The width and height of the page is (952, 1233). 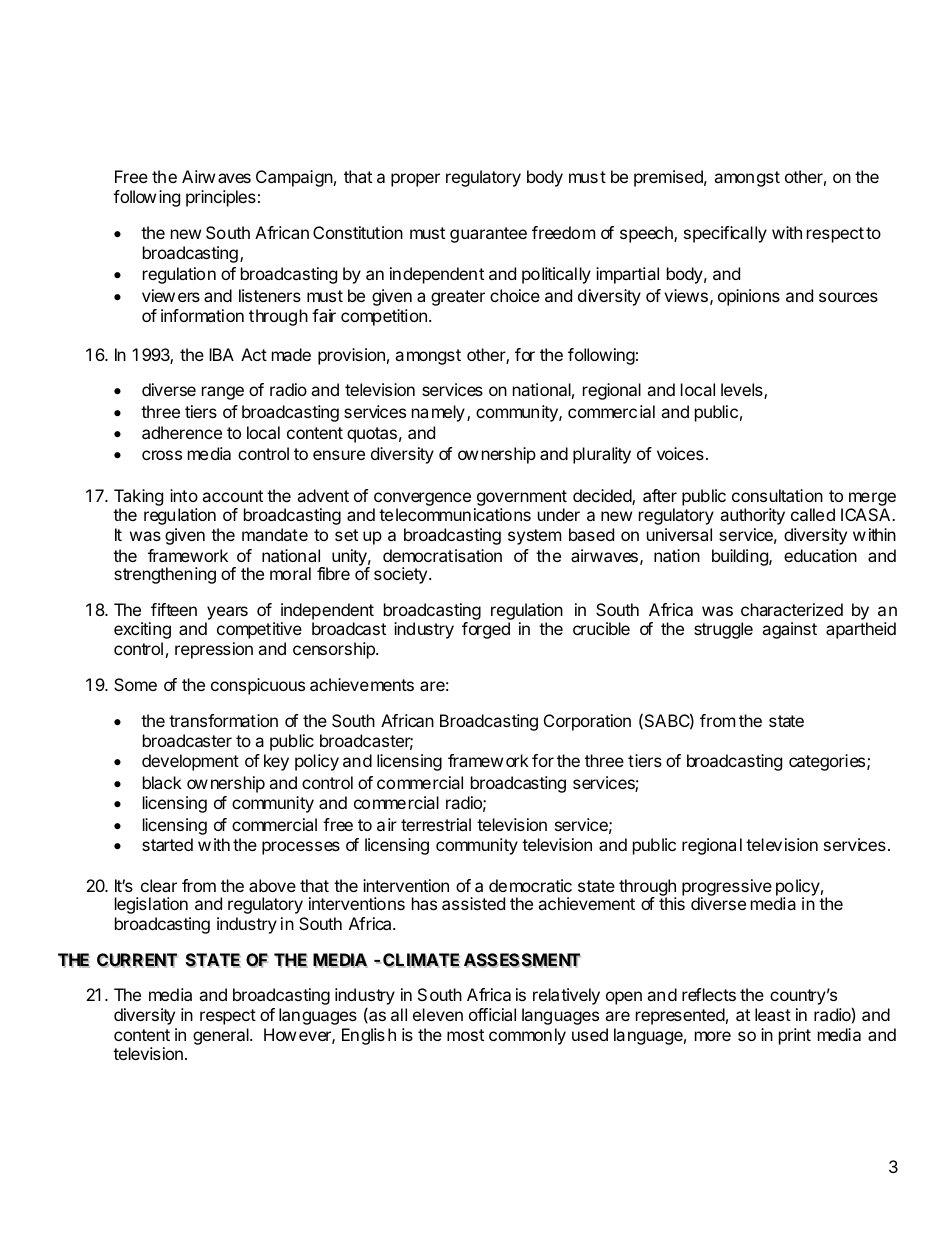 What do you see at coordinates (492, 1014) in the page?
I see `official` at bounding box center [492, 1014].
